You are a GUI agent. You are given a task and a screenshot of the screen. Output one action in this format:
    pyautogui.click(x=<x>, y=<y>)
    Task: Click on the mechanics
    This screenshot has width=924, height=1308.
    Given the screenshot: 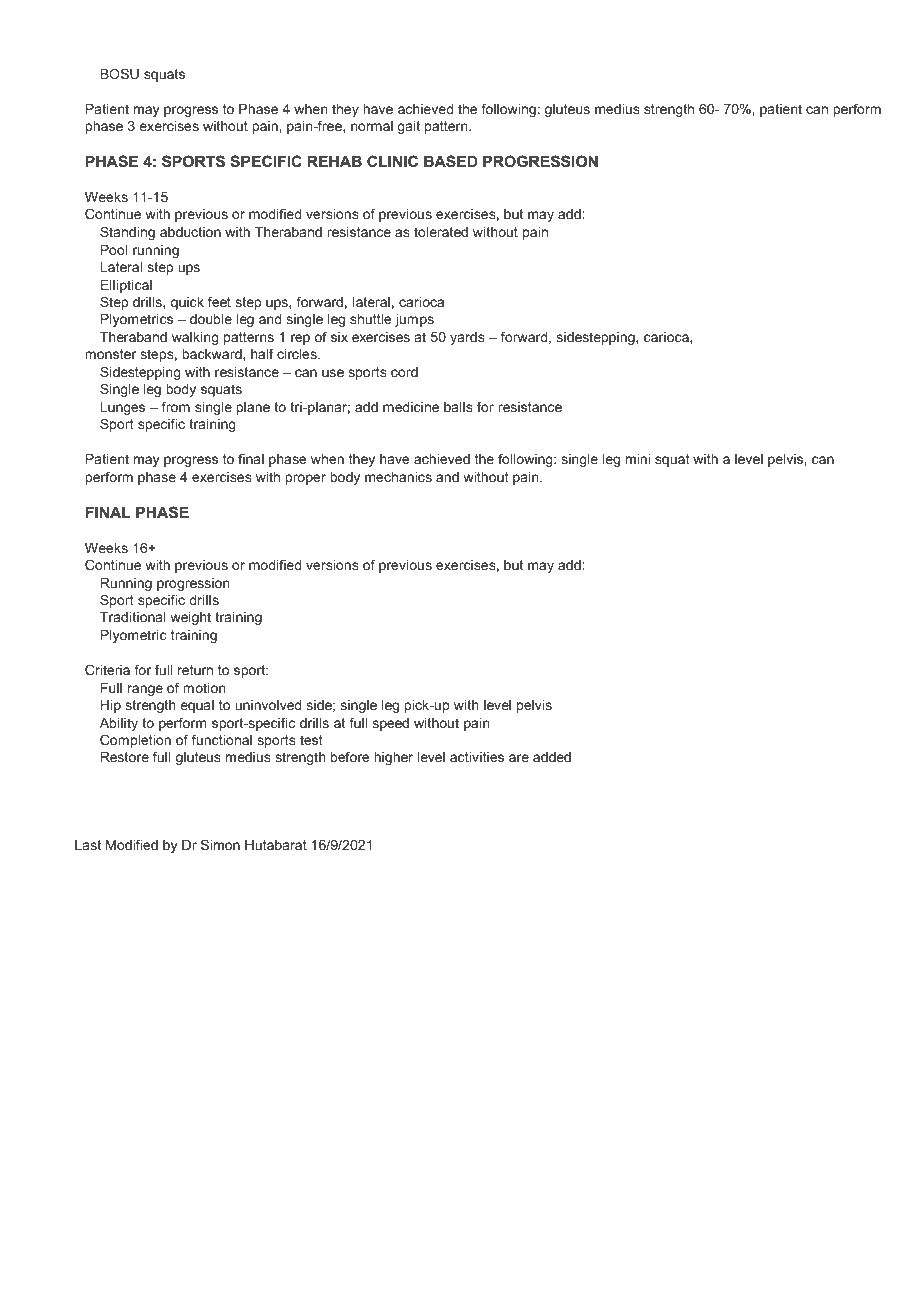 What is the action you would take?
    pyautogui.click(x=398, y=477)
